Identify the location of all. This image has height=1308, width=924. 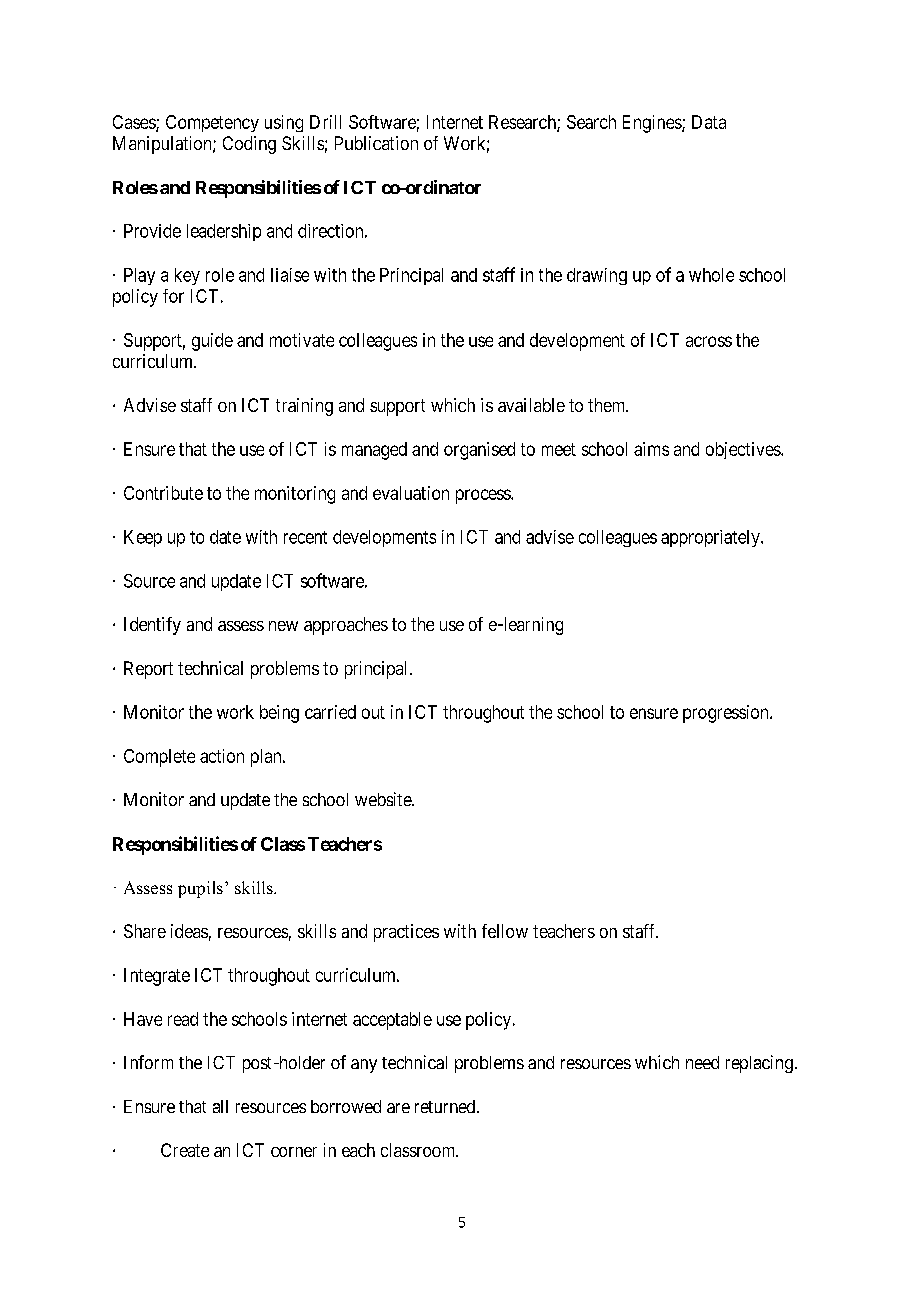
(220, 1106).
